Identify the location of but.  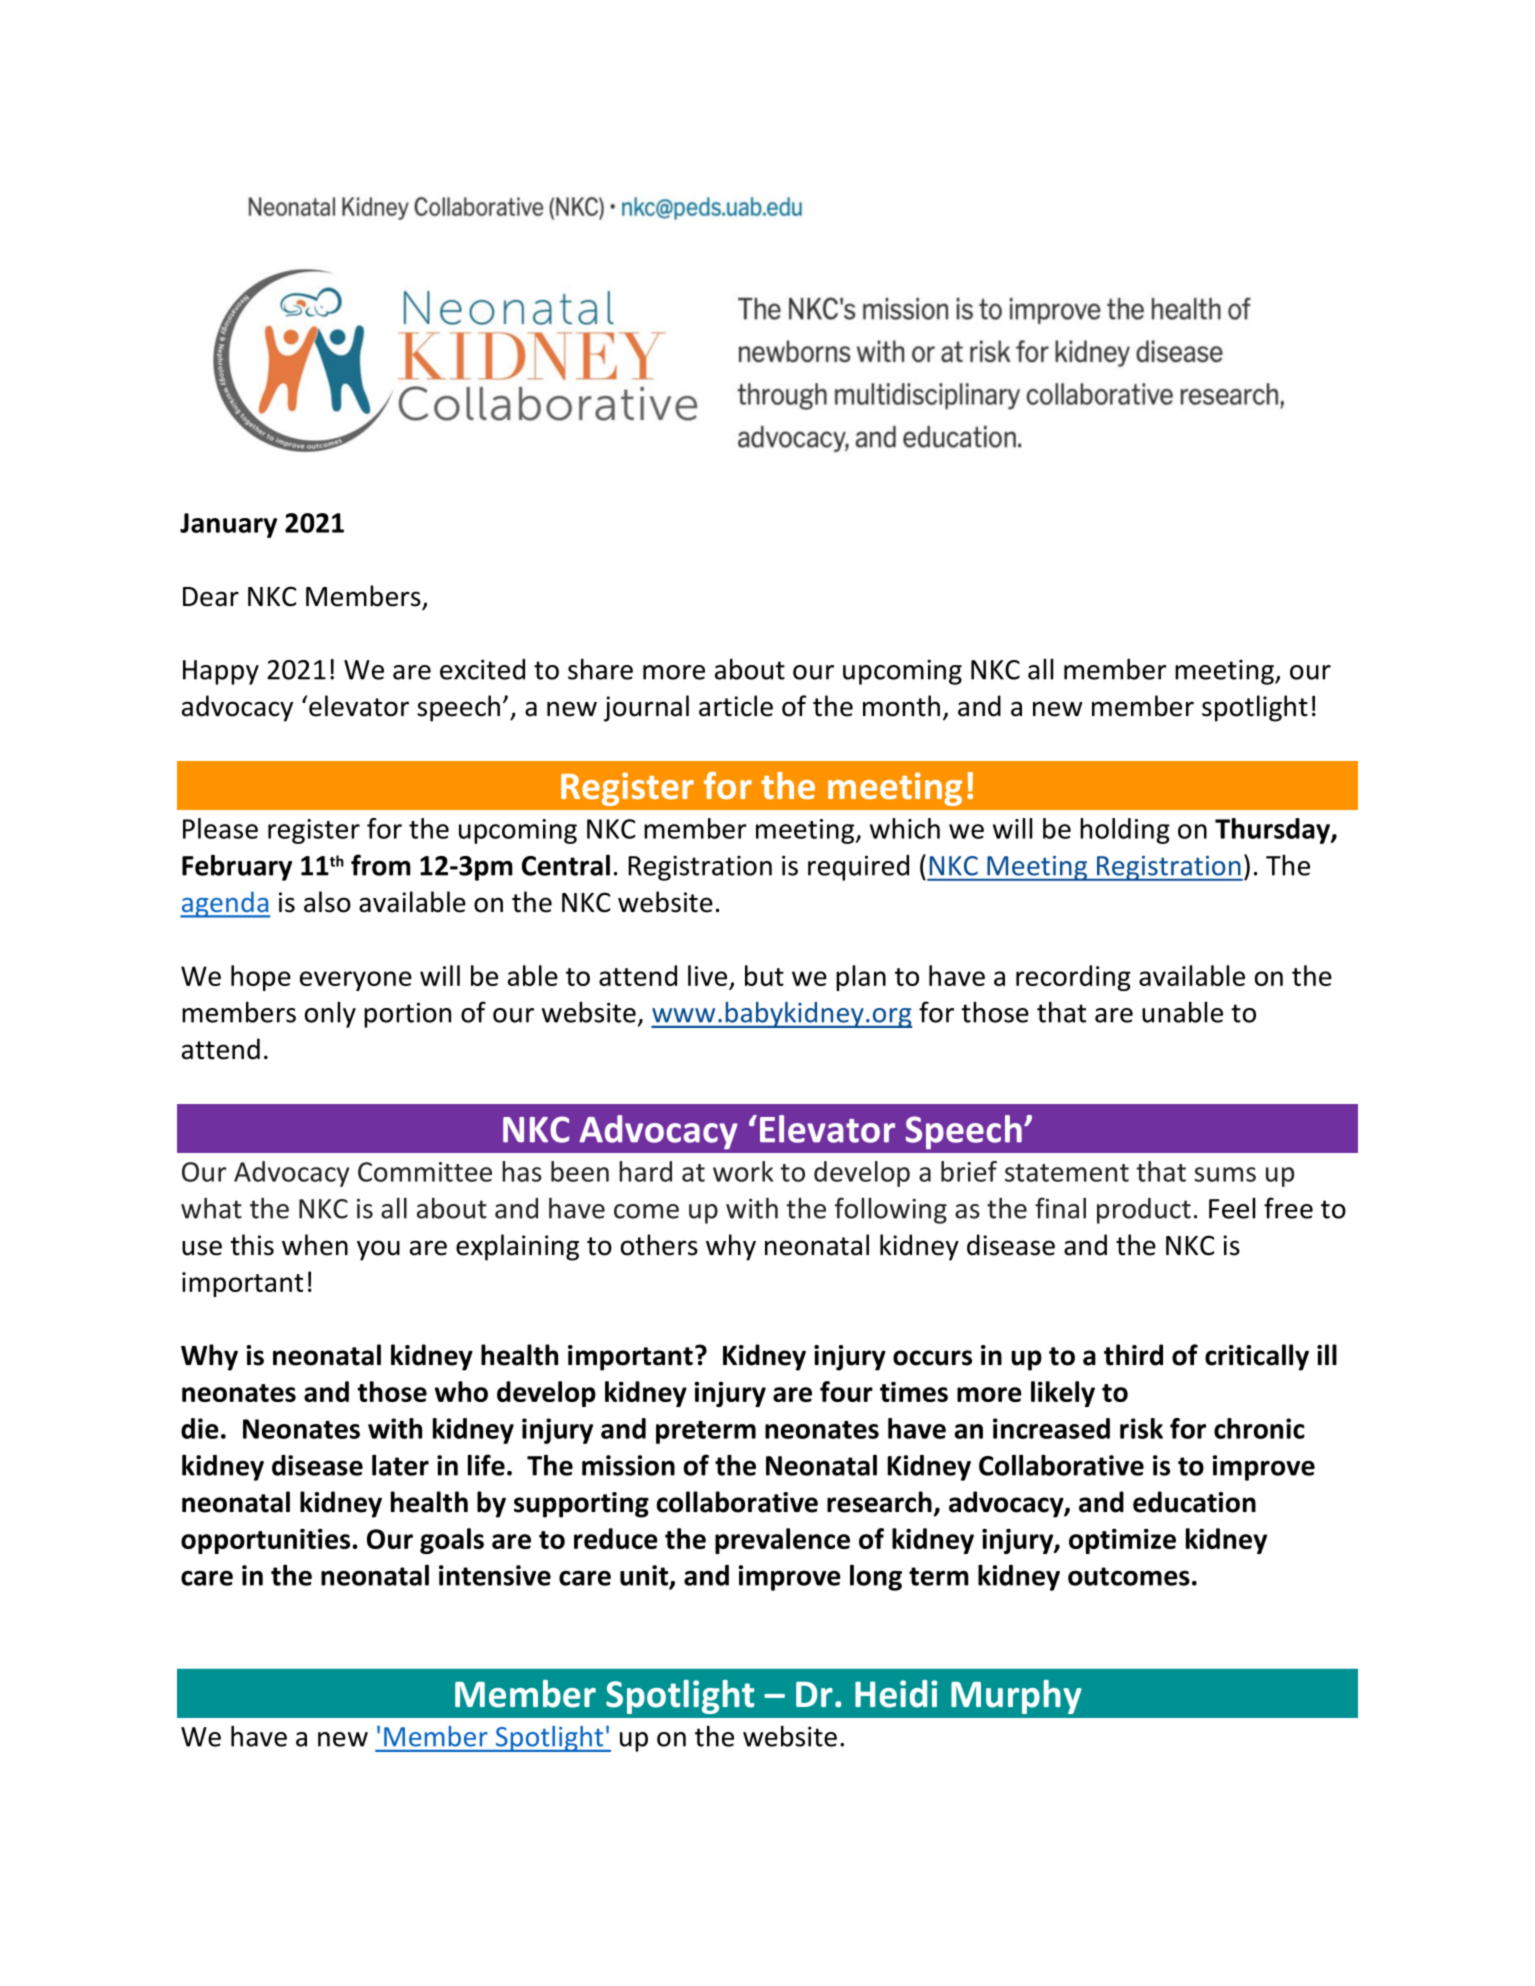
(764, 975).
